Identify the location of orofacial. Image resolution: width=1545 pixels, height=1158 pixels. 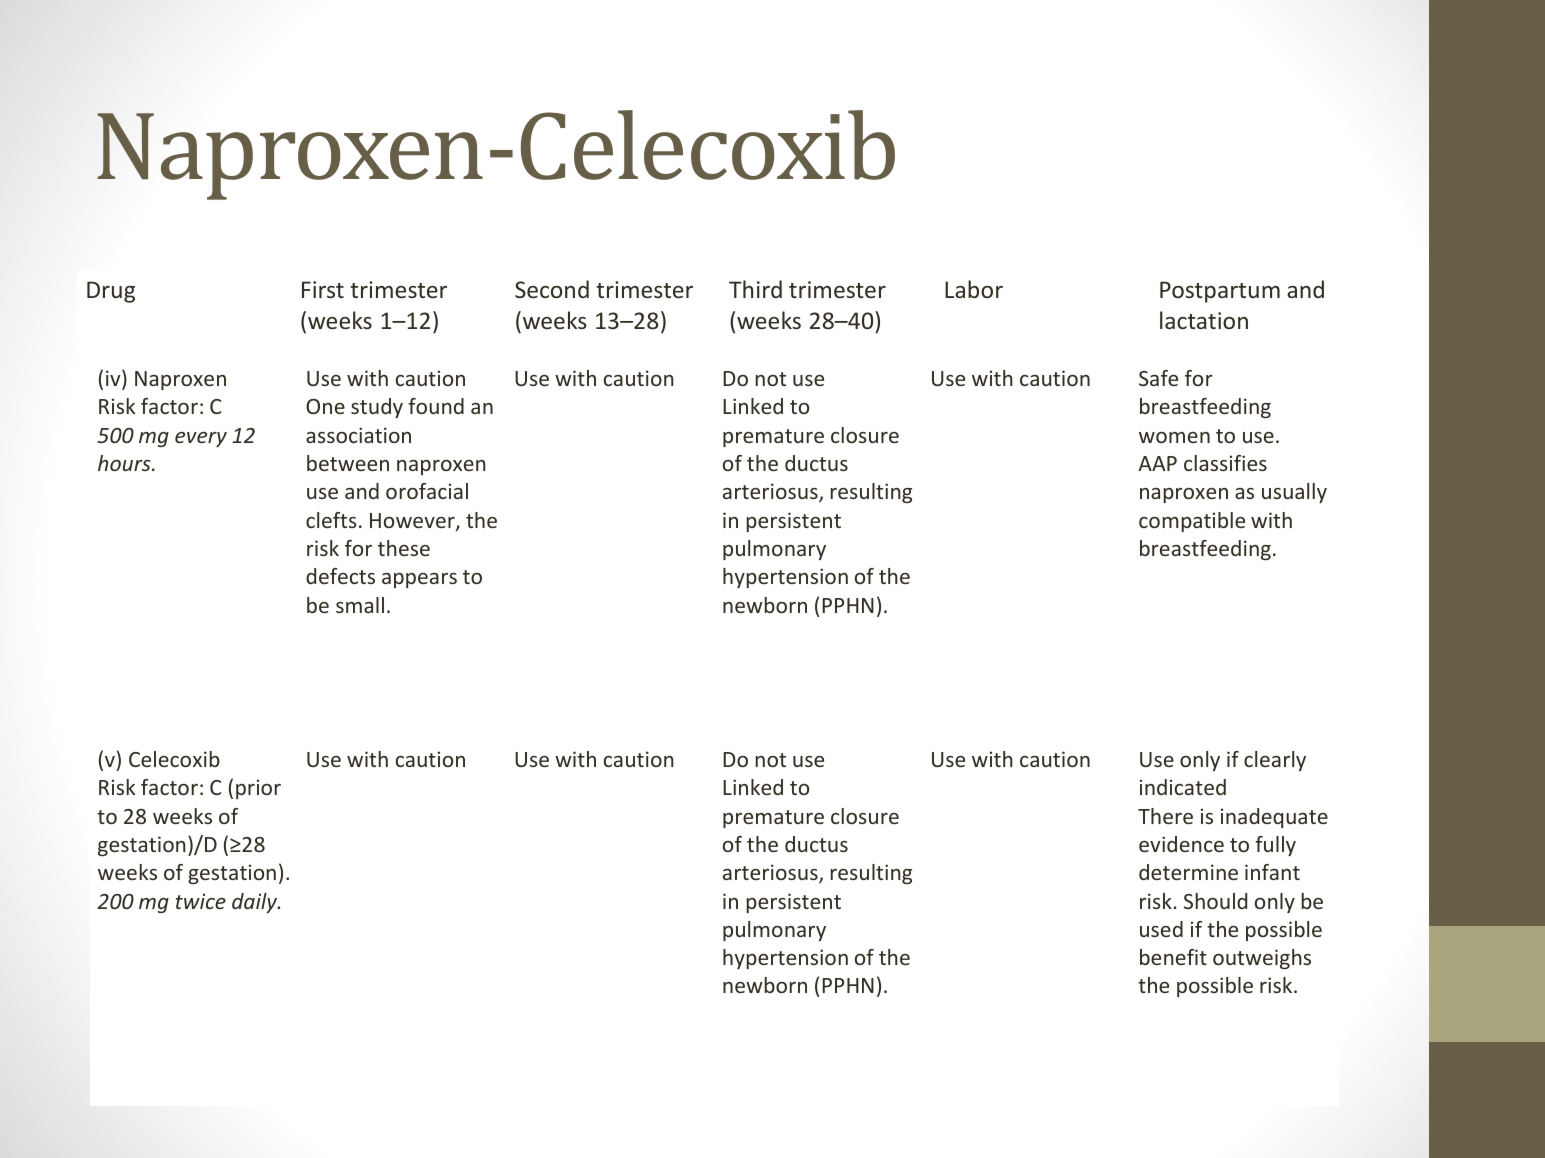
(427, 491).
